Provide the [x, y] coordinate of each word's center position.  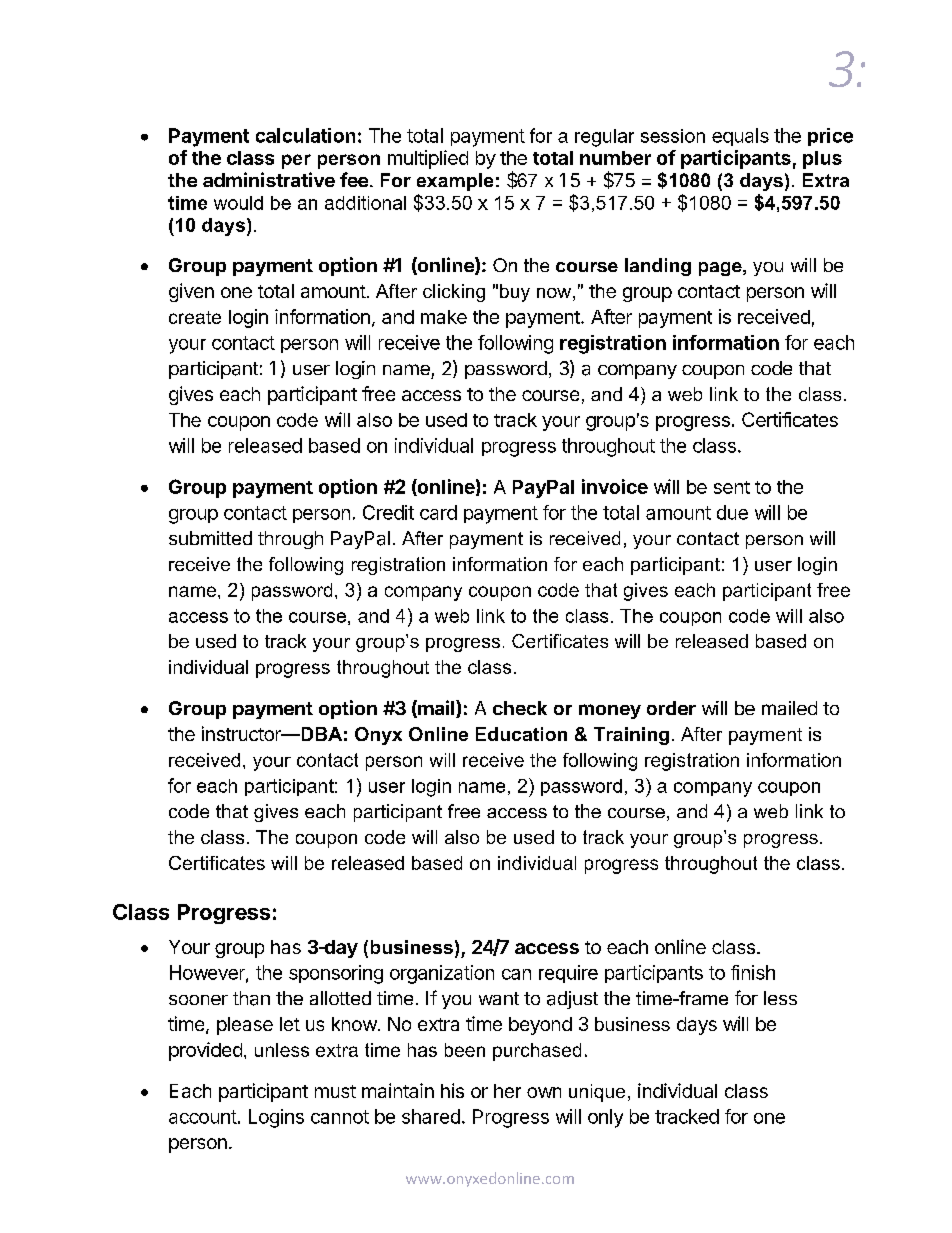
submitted [210, 538]
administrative [269, 179]
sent [732, 487]
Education [521, 734]
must [335, 1091]
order [671, 708]
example [455, 182]
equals [740, 137]
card [438, 512]
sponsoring [336, 974]
